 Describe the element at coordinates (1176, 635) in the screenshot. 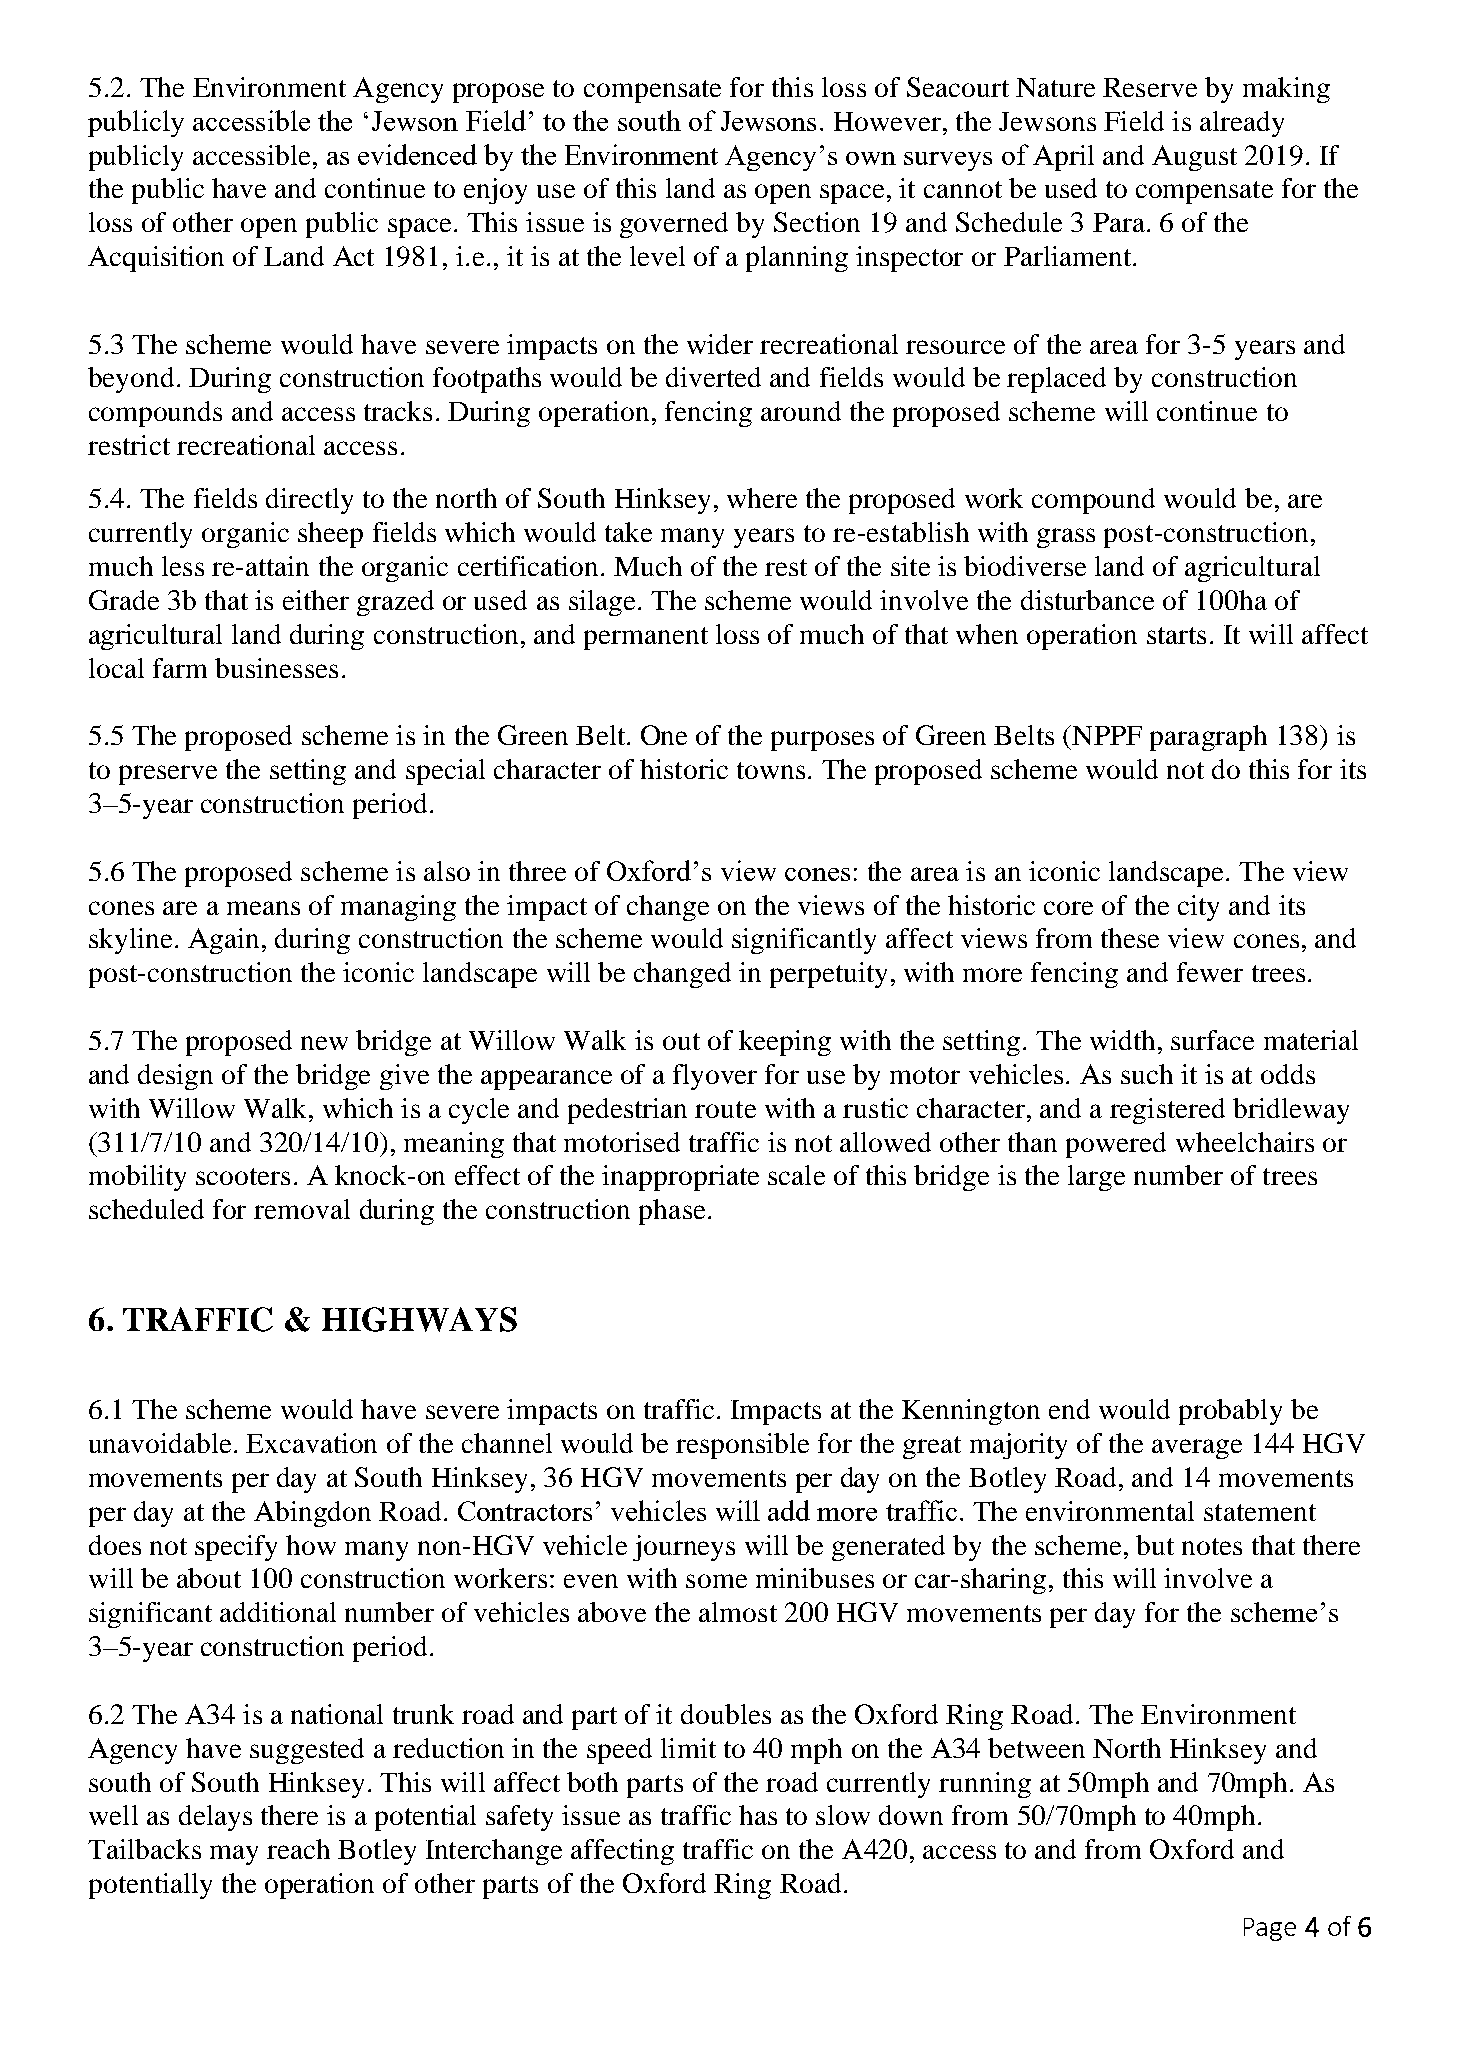

I see `starts` at that location.
